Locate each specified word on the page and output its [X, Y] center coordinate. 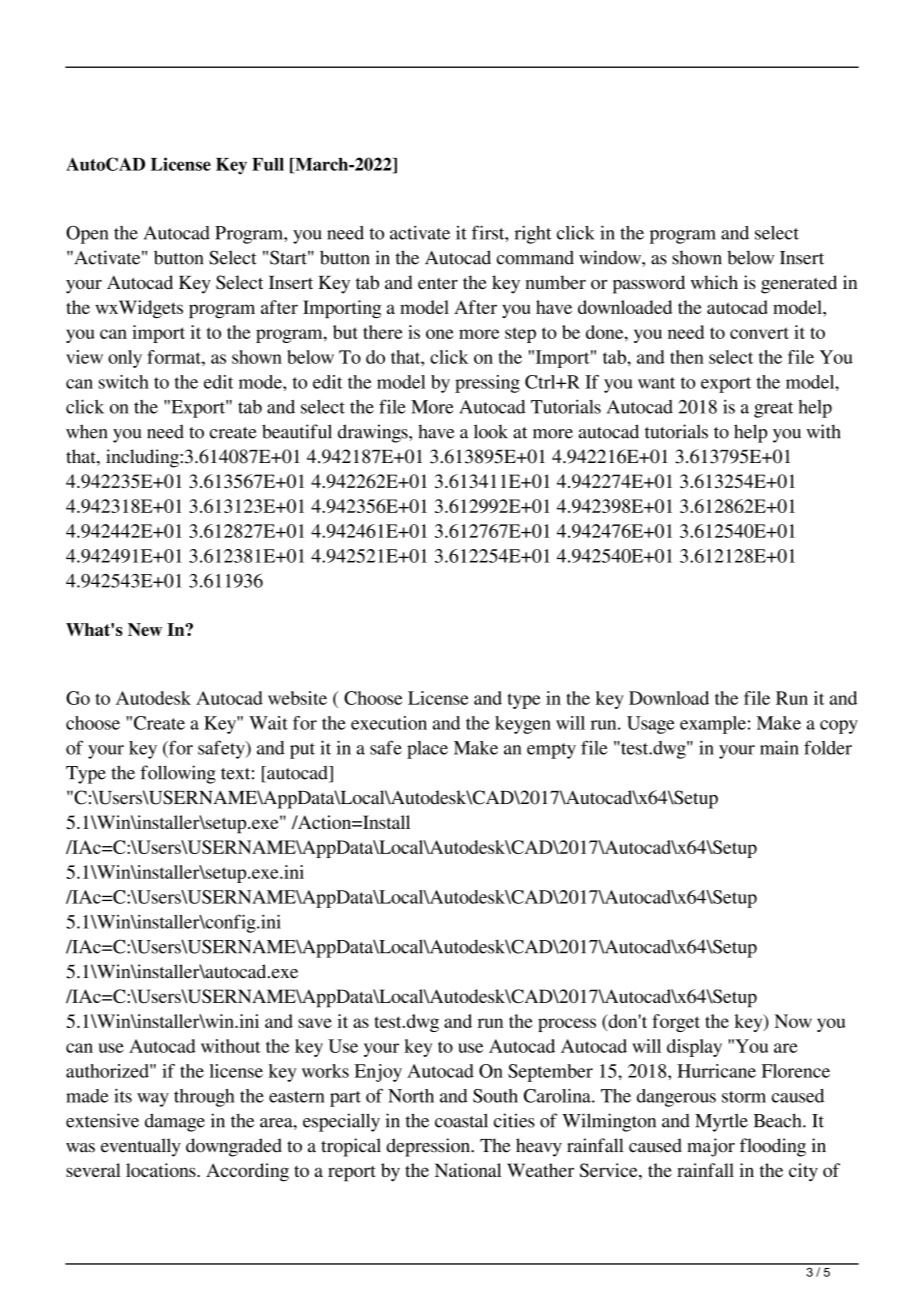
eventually [141, 1147]
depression [429, 1147]
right [533, 234]
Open [87, 235]
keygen [523, 725]
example [713, 725]
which [714, 282]
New [145, 629]
